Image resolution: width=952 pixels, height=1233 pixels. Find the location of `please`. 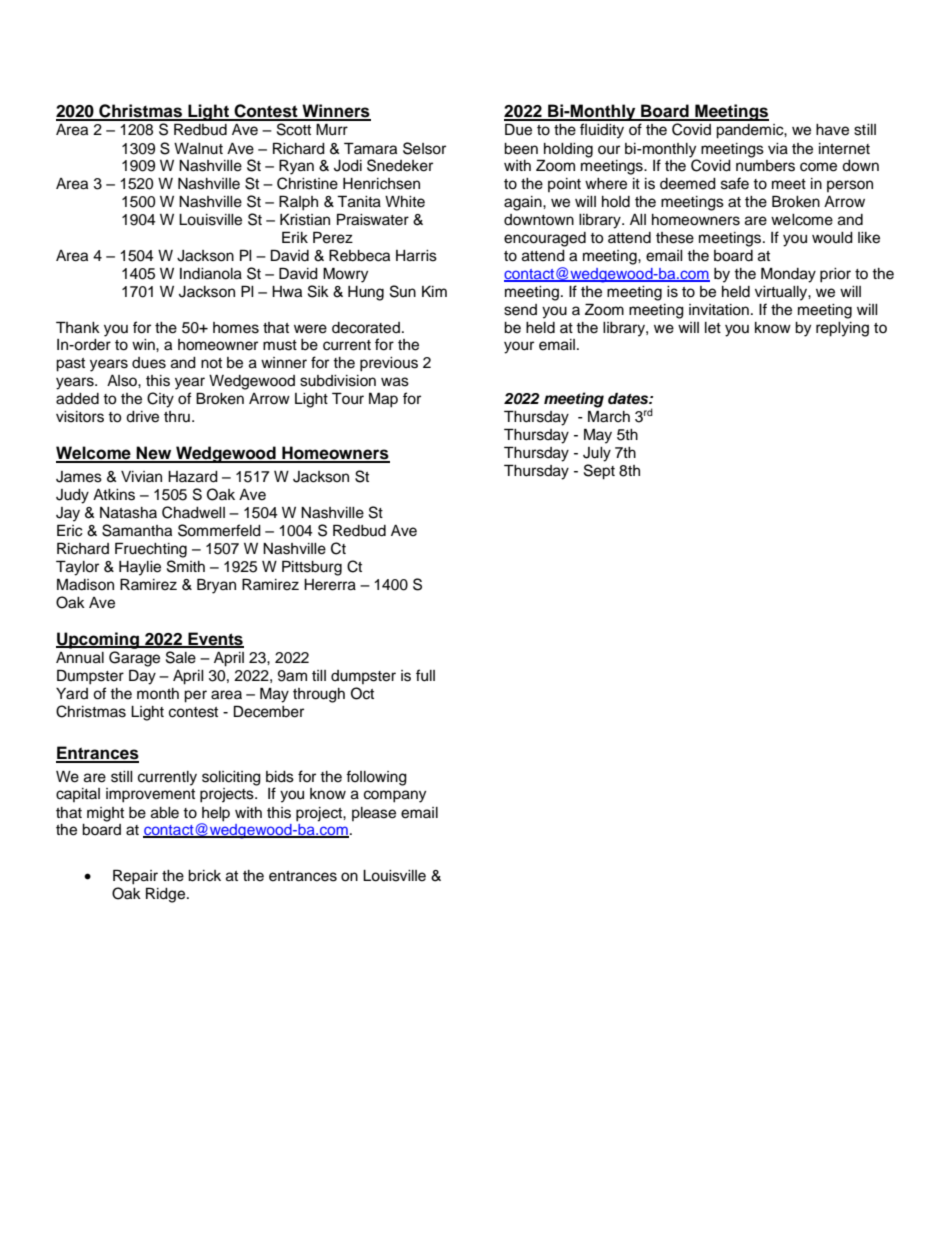

please is located at coordinates (374, 814).
